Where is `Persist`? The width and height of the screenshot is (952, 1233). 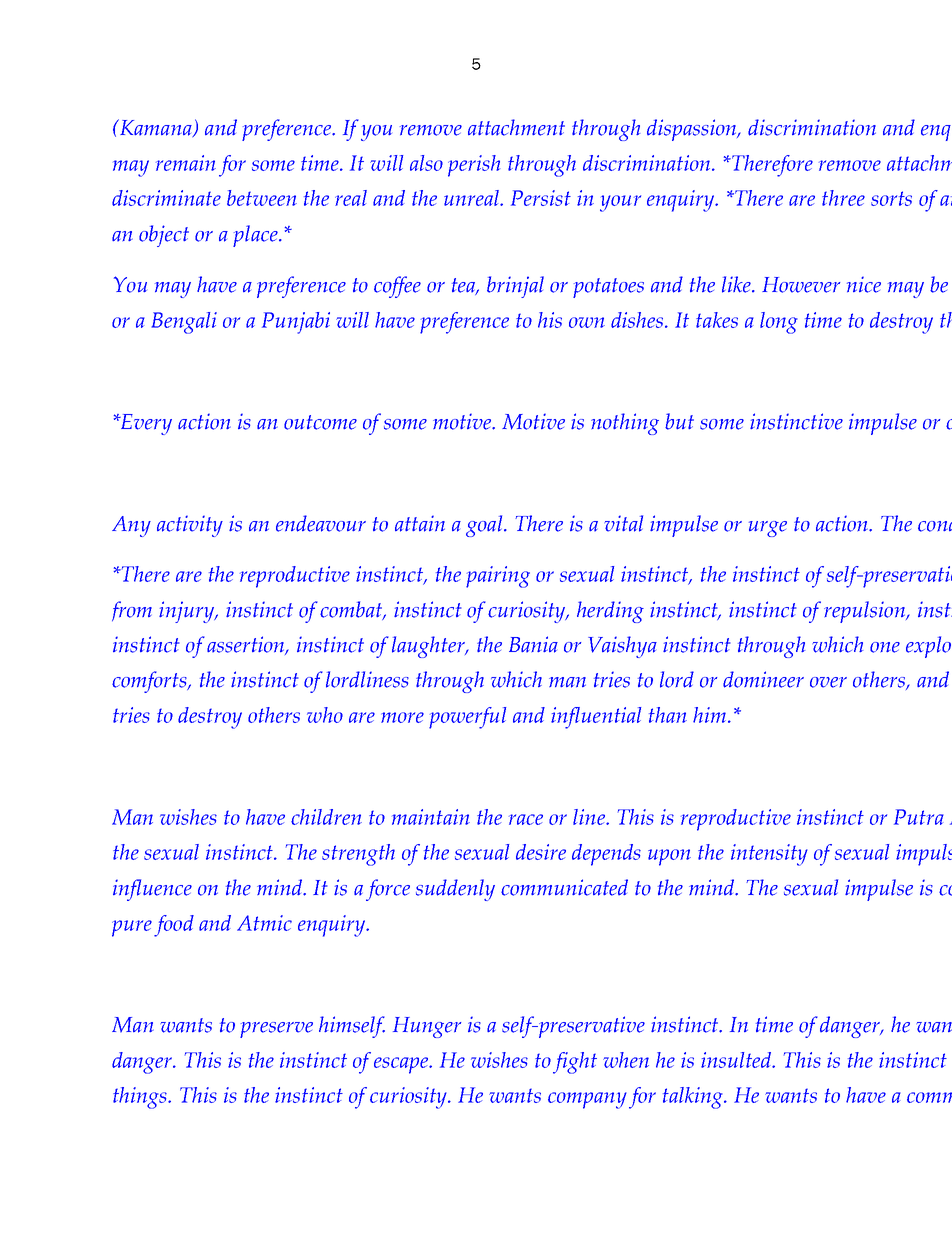
Persist is located at coordinates (541, 198).
